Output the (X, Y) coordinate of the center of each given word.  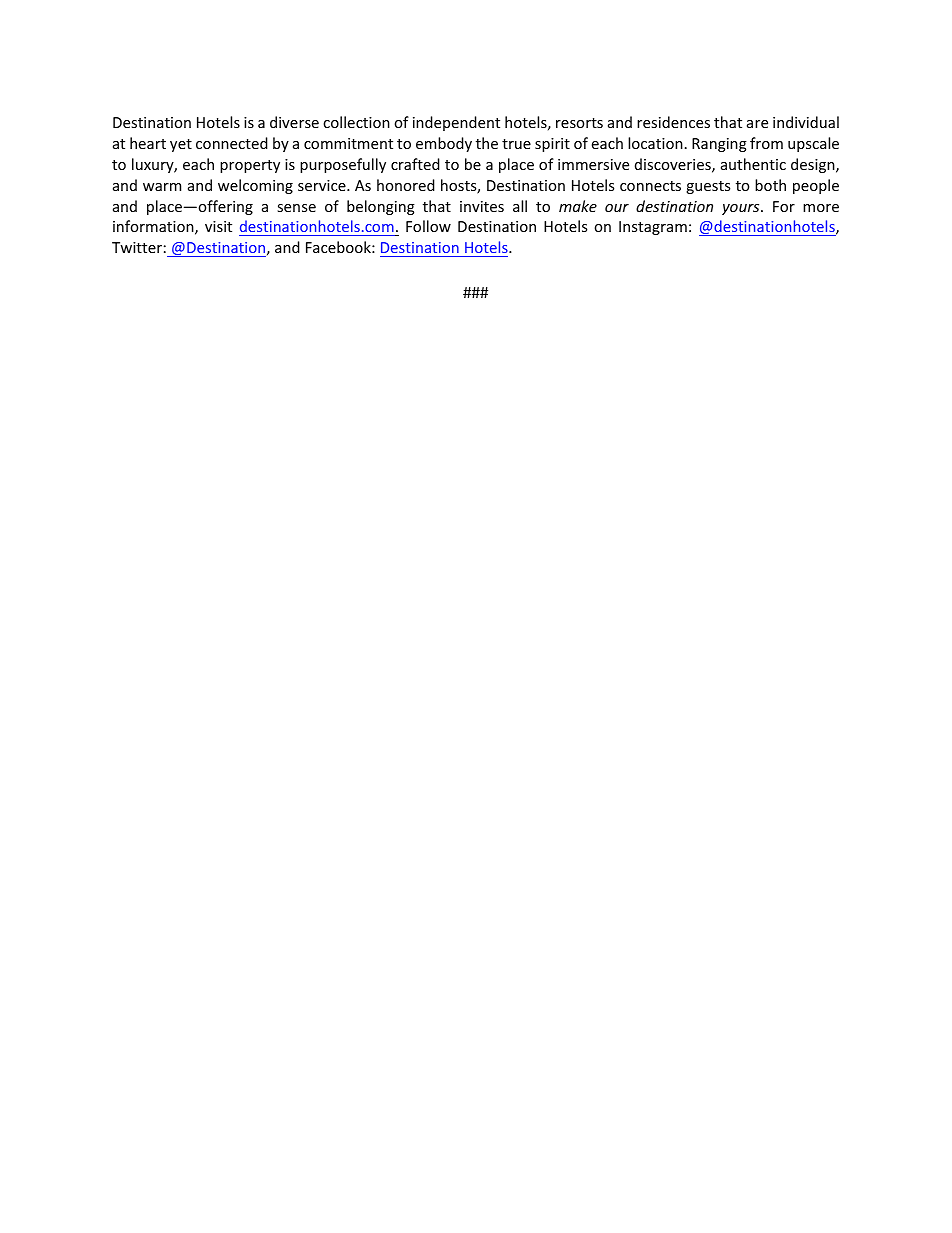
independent (456, 123)
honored (406, 185)
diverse (294, 122)
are (757, 124)
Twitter (137, 247)
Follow (428, 226)
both (770, 185)
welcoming (255, 186)
